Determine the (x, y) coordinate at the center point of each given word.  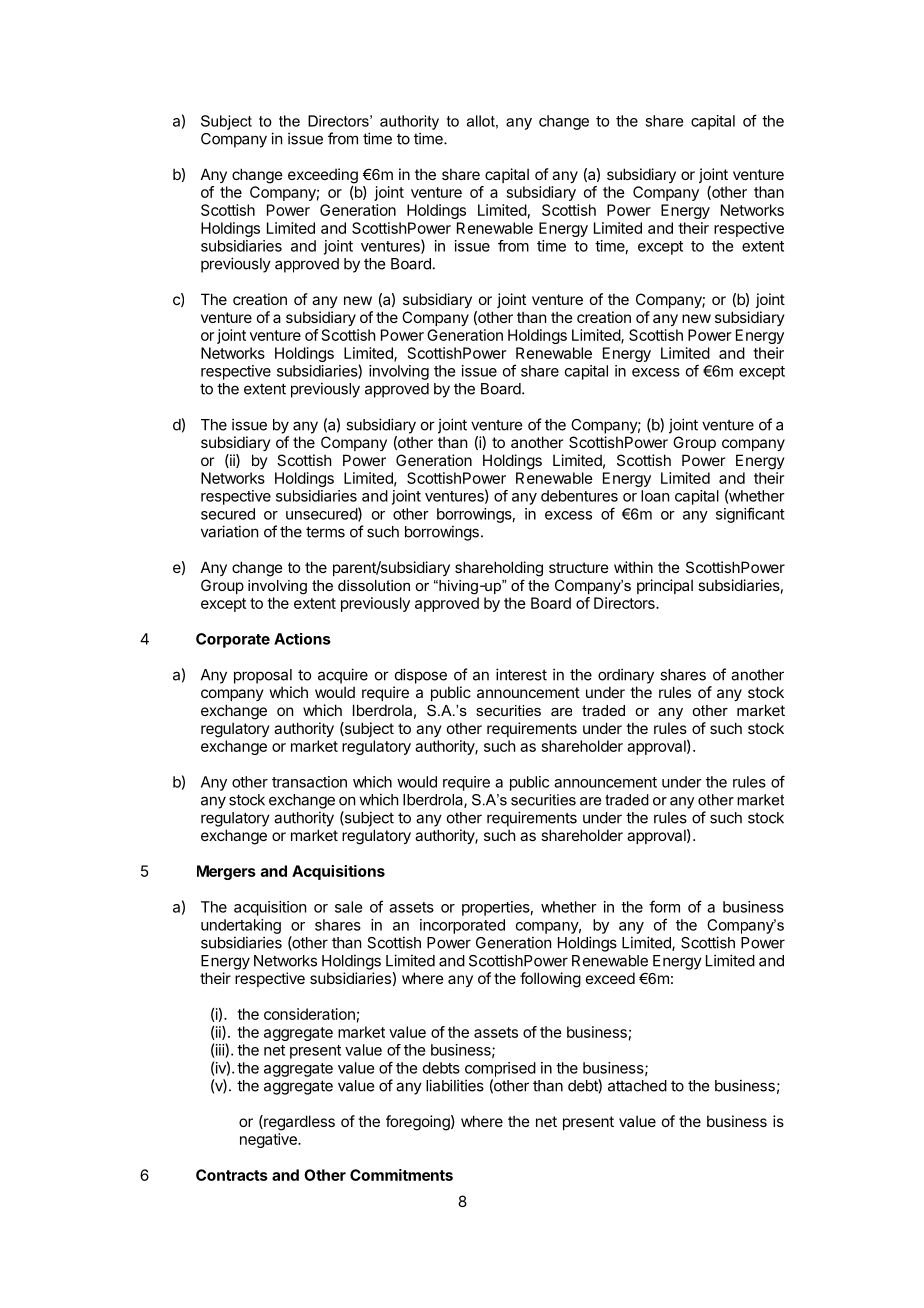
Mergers (226, 872)
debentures (579, 496)
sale (348, 907)
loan (655, 496)
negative (269, 1140)
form (664, 906)
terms (325, 532)
